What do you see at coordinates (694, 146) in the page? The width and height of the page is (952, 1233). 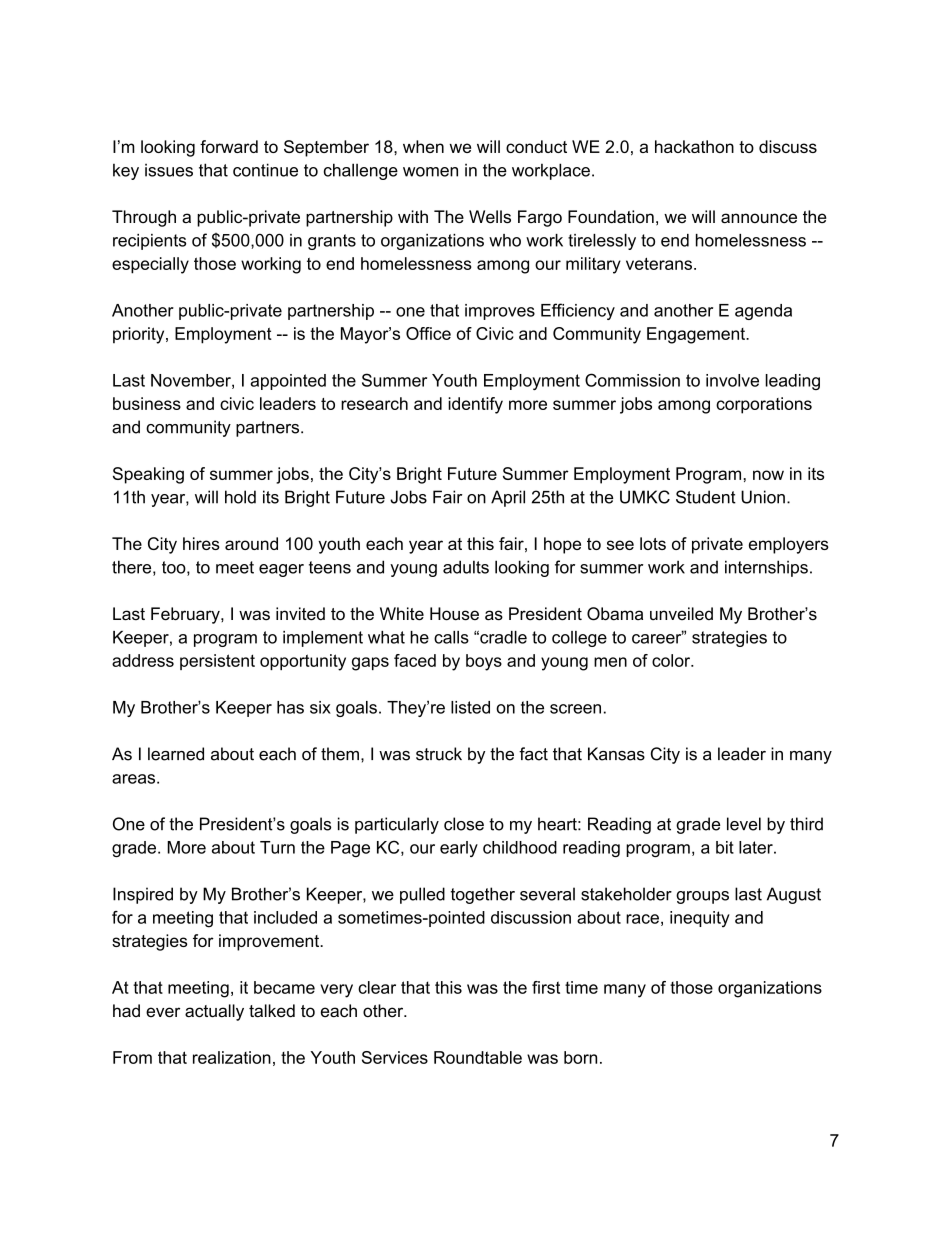 I see `hackathon` at bounding box center [694, 146].
